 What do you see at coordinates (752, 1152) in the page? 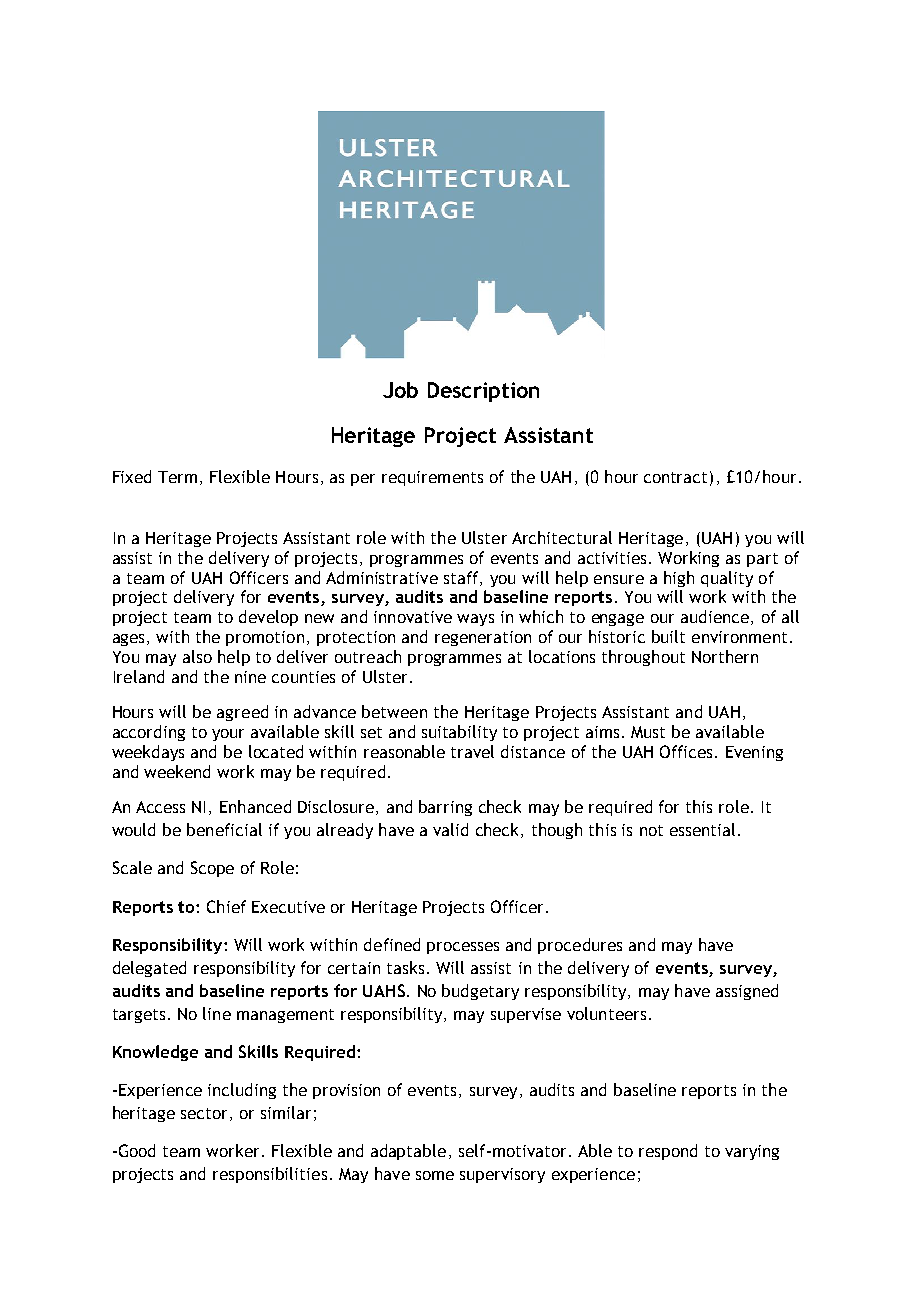
I see `varying` at bounding box center [752, 1152].
